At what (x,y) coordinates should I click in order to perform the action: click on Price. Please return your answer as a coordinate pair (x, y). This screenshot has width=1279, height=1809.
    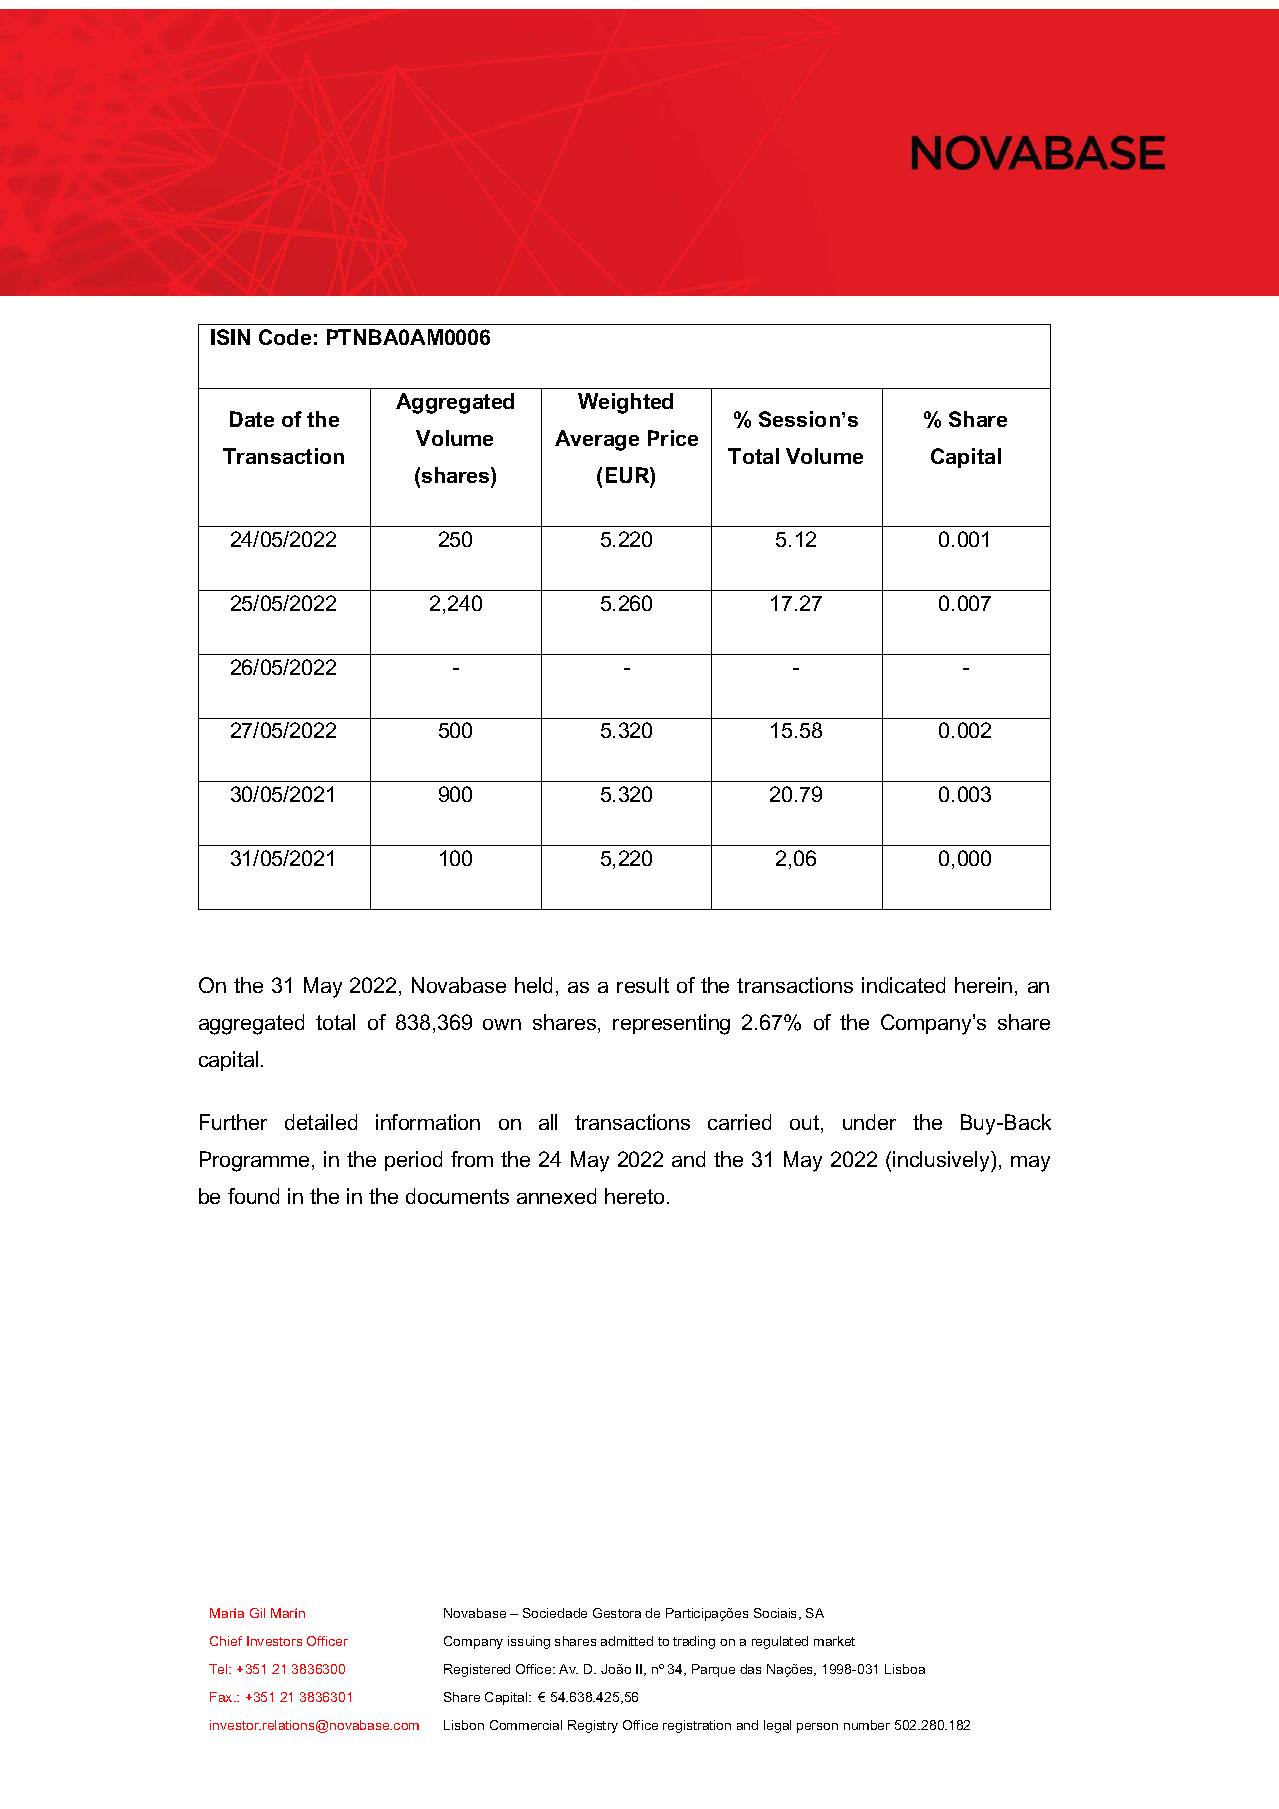
    Looking at the image, I should click on (673, 438).
